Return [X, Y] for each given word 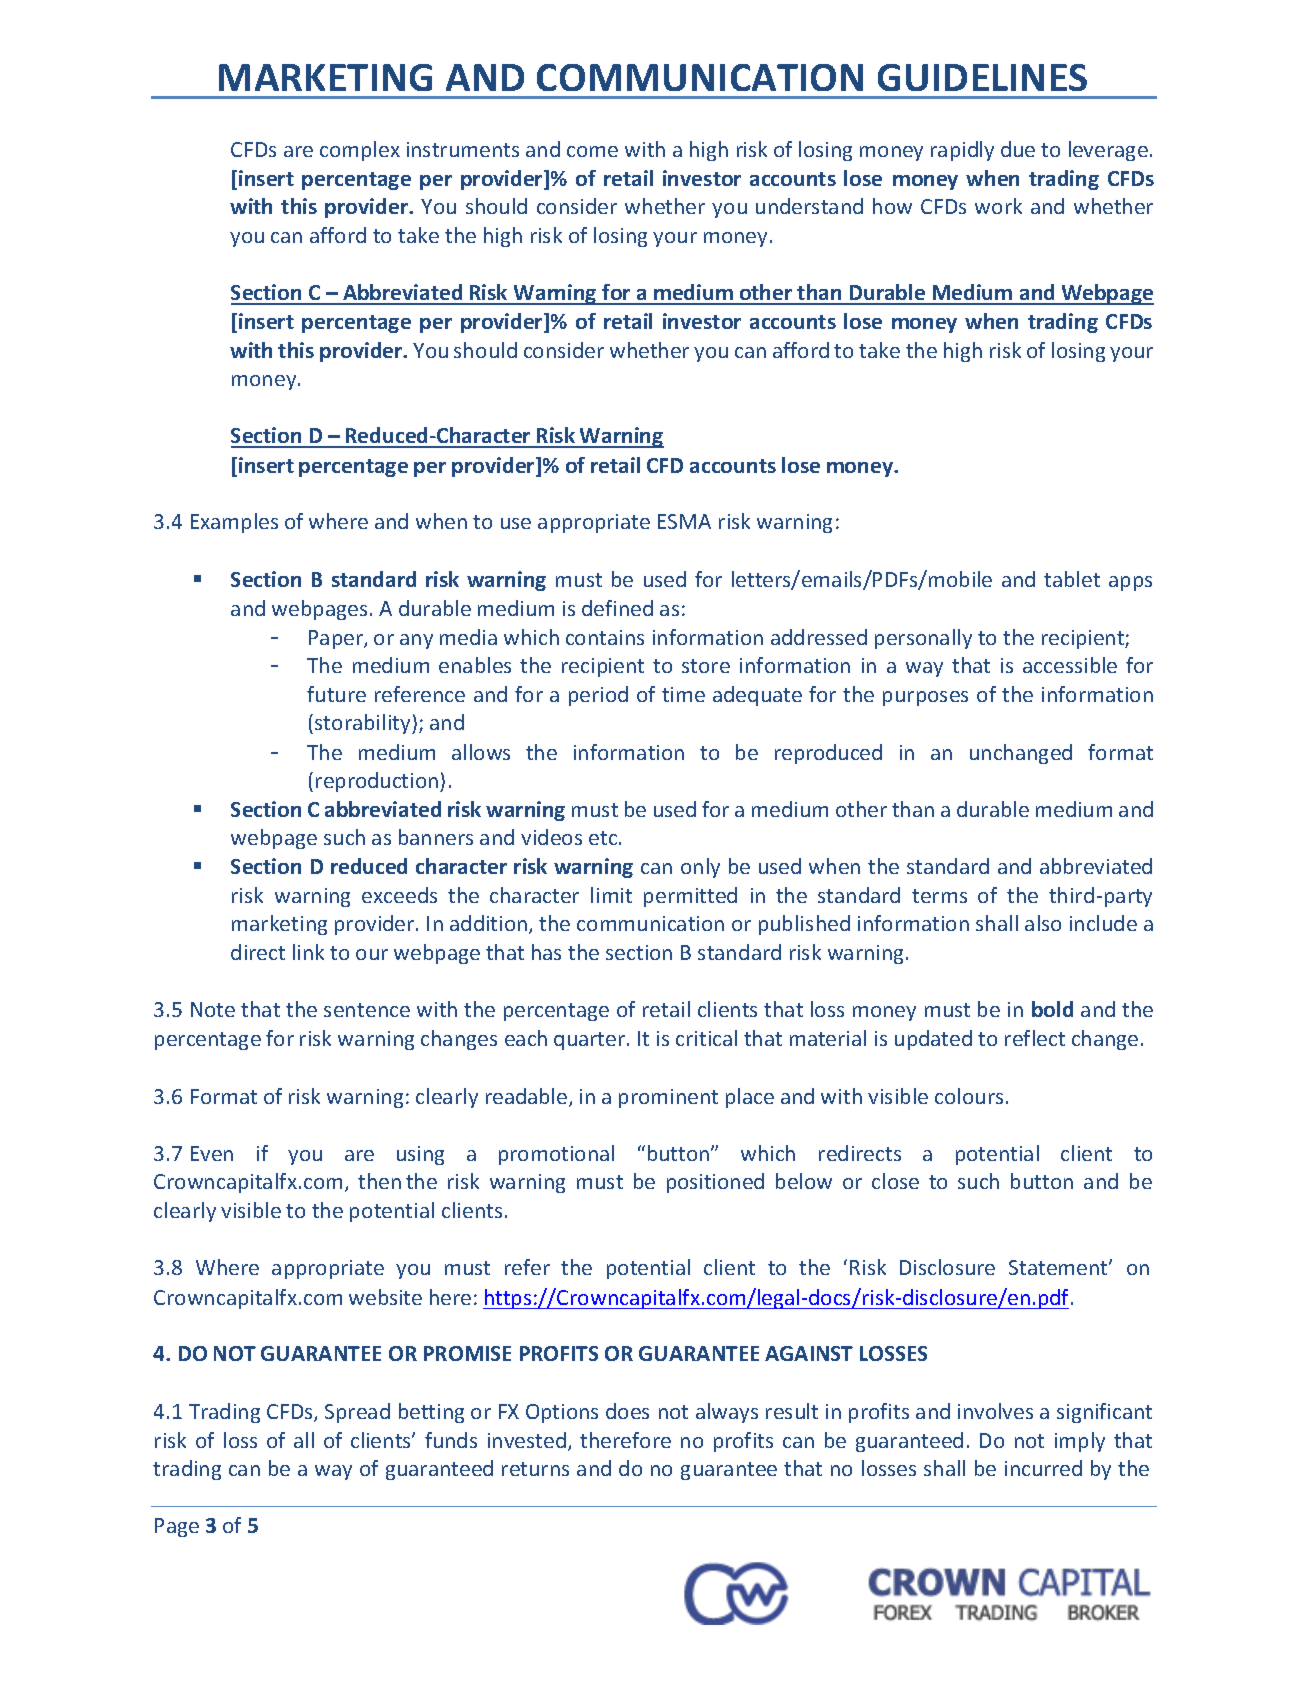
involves [995, 1411]
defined [617, 608]
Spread [357, 1413]
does [627, 1411]
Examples [234, 523]
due [1018, 149]
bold [1052, 1009]
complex [360, 151]
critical [706, 1038]
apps [1130, 583]
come [592, 151]
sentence [367, 1010]
